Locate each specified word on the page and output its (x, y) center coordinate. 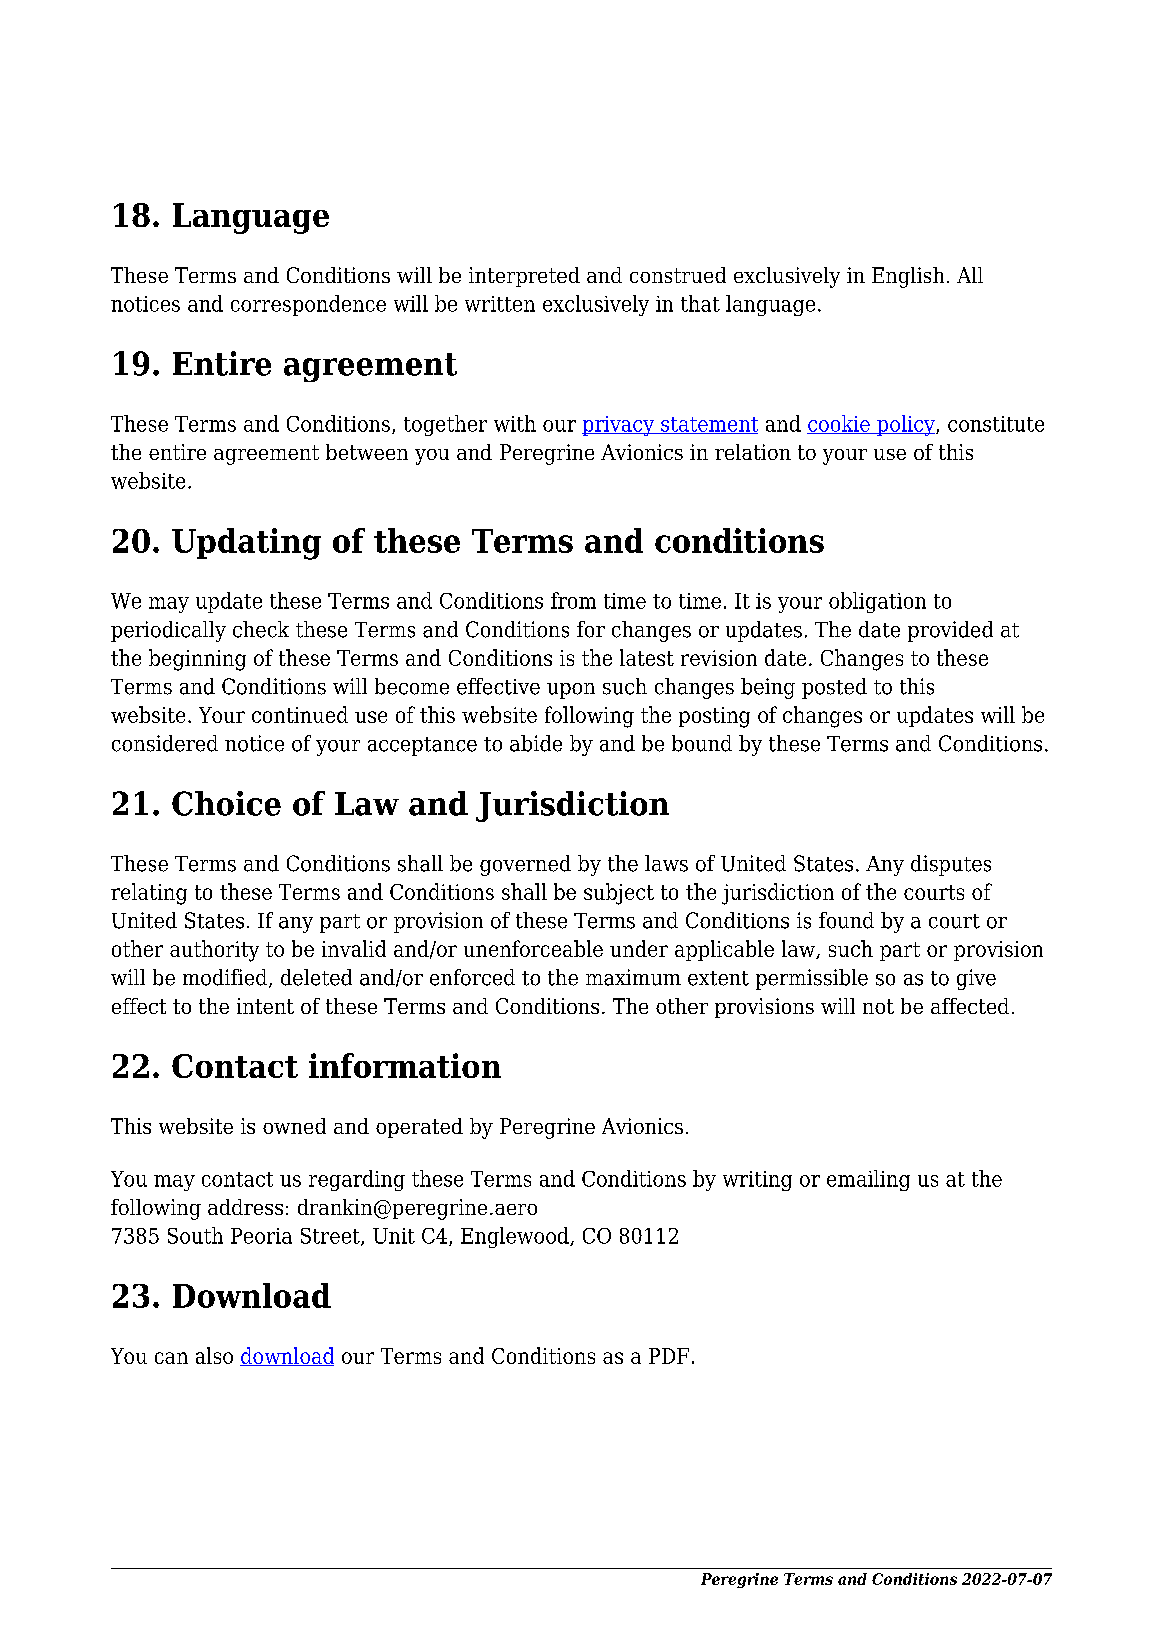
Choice (226, 803)
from (573, 600)
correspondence (308, 305)
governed (525, 865)
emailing (868, 1180)
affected (970, 1006)
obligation (877, 602)
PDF (669, 1356)
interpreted (524, 277)
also (214, 1355)
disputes (951, 865)
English (908, 277)
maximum (633, 977)
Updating (246, 544)
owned (294, 1126)
